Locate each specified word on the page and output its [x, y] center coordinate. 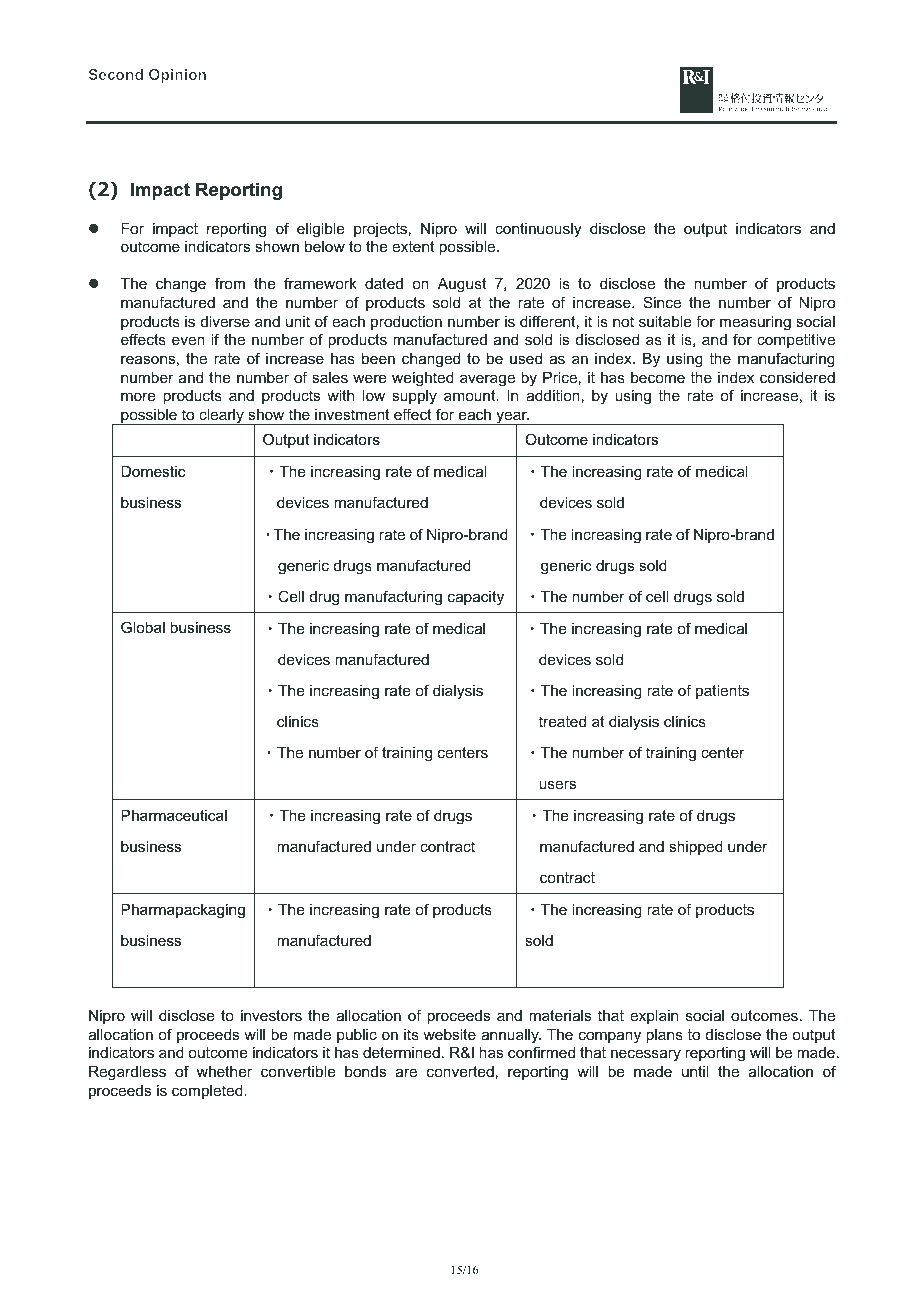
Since [662, 302]
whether [224, 1071]
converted [460, 1071]
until [695, 1071]
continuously [538, 230]
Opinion [177, 76]
